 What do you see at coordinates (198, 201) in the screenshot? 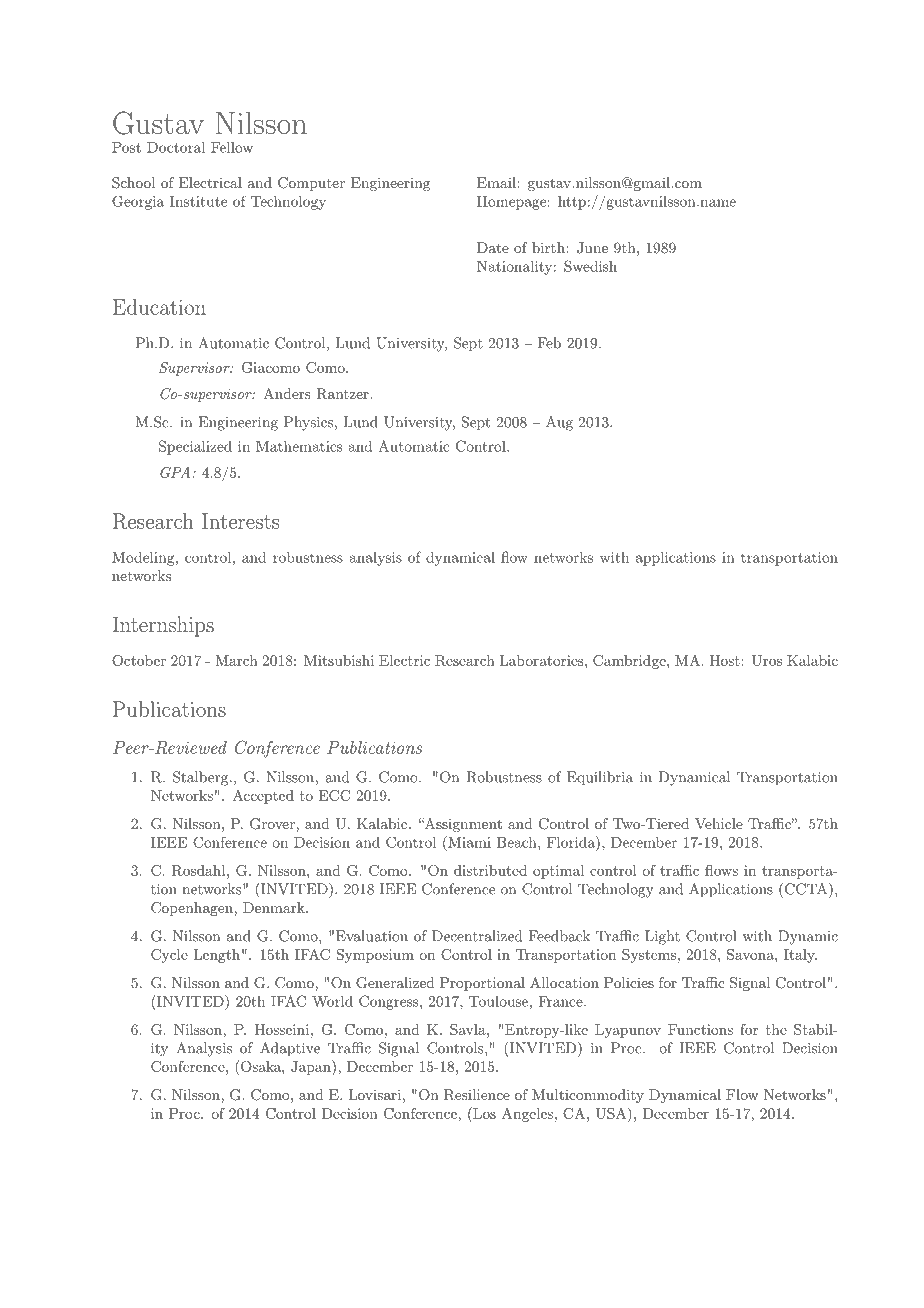
I see `Institute` at bounding box center [198, 201].
